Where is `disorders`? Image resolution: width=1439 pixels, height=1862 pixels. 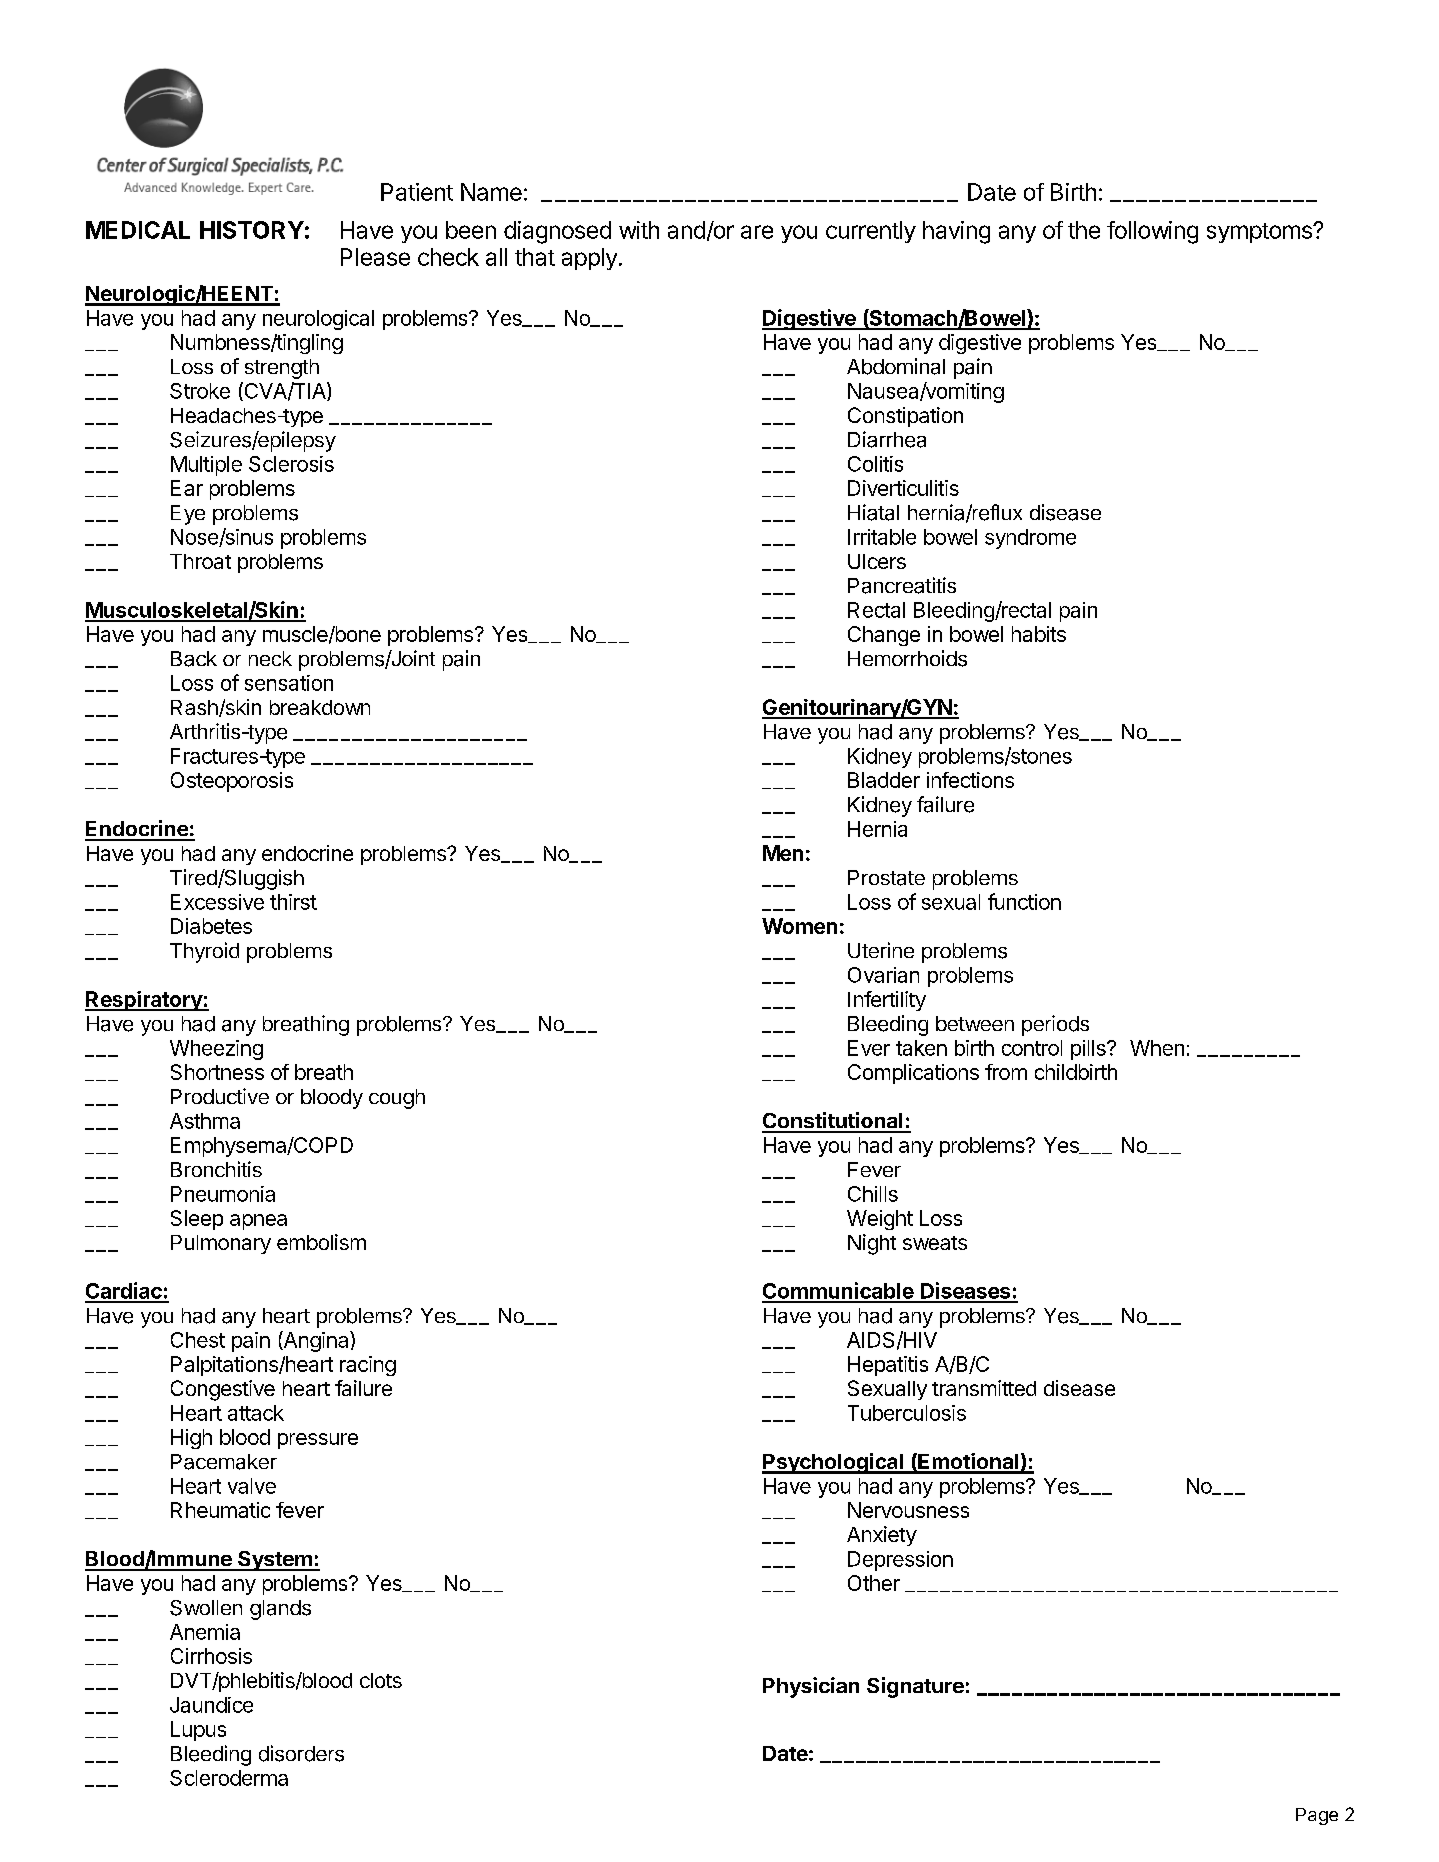 disorders is located at coordinates (301, 1753).
